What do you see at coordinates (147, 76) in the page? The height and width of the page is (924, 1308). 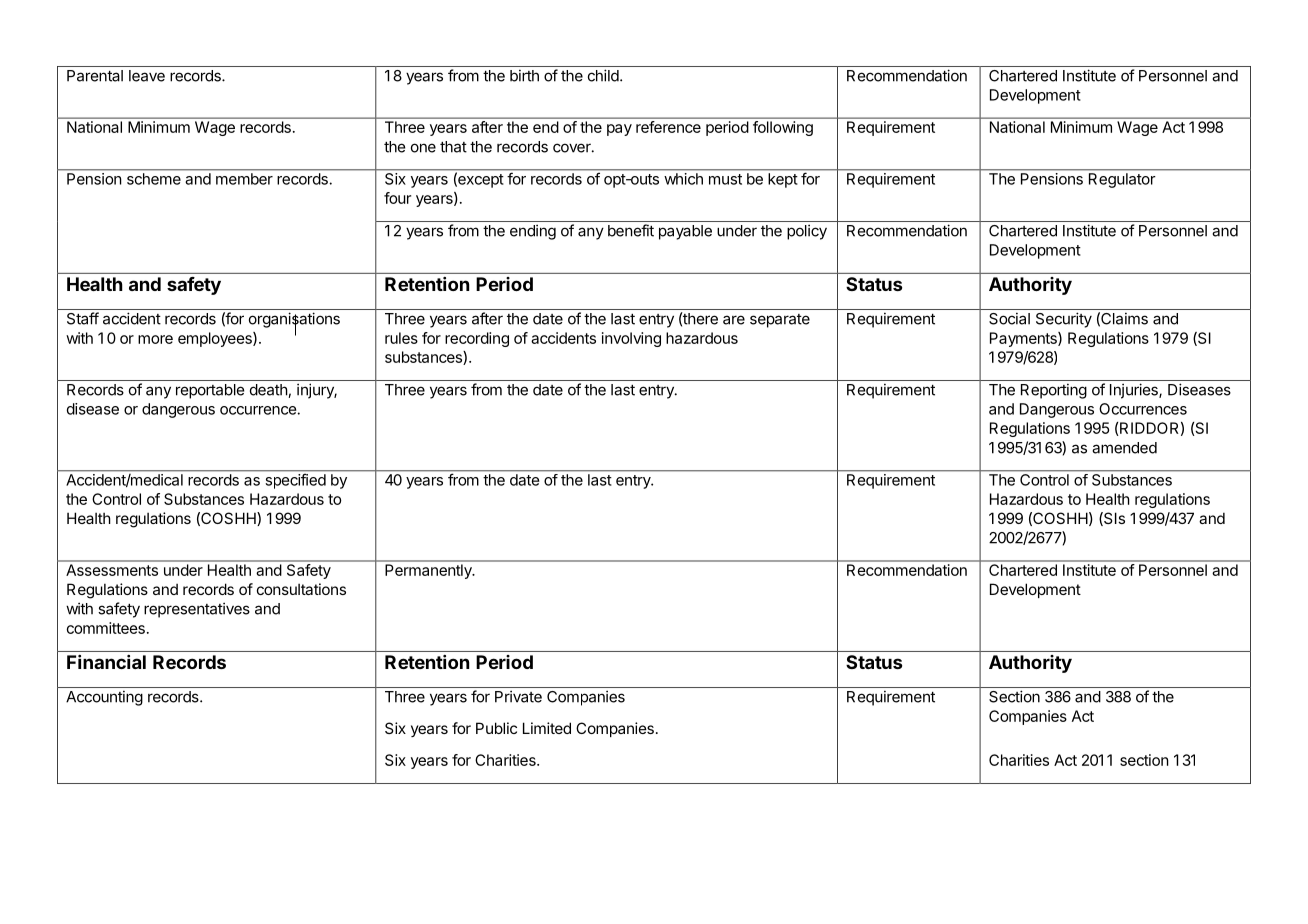 I see `leave` at bounding box center [147, 76].
